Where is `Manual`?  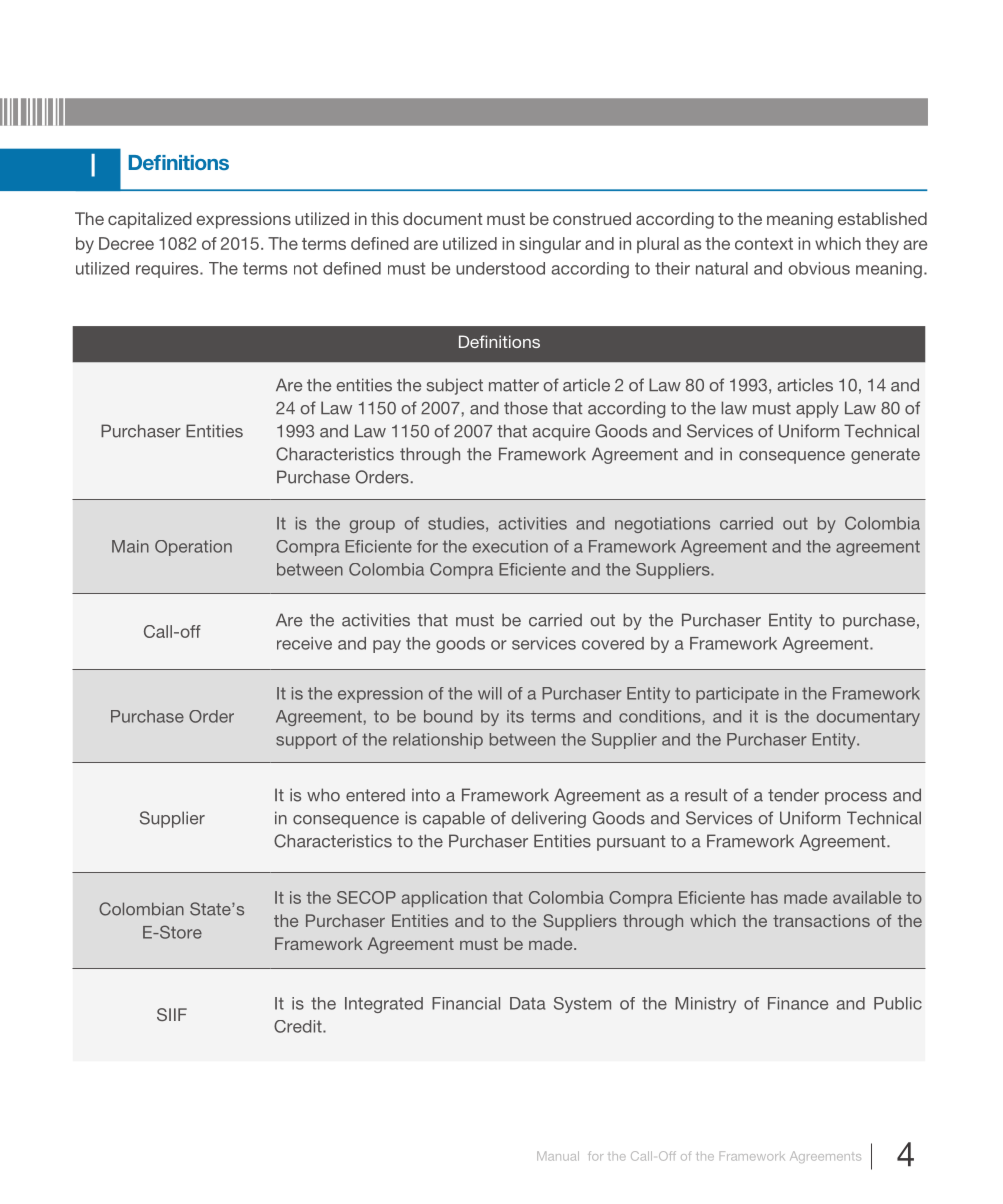 Manual is located at coordinates (558, 1156).
